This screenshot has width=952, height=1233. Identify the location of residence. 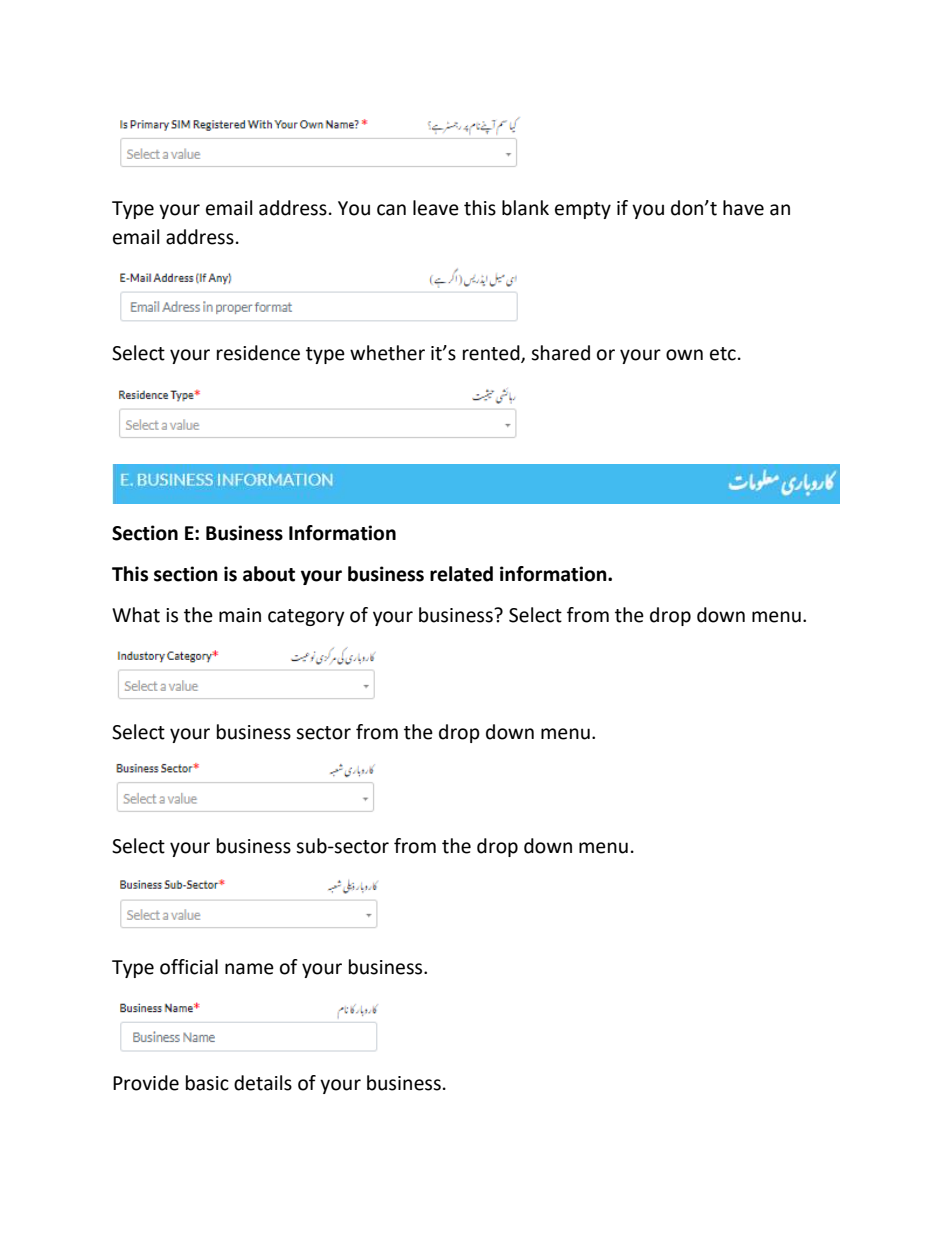
(258, 353).
